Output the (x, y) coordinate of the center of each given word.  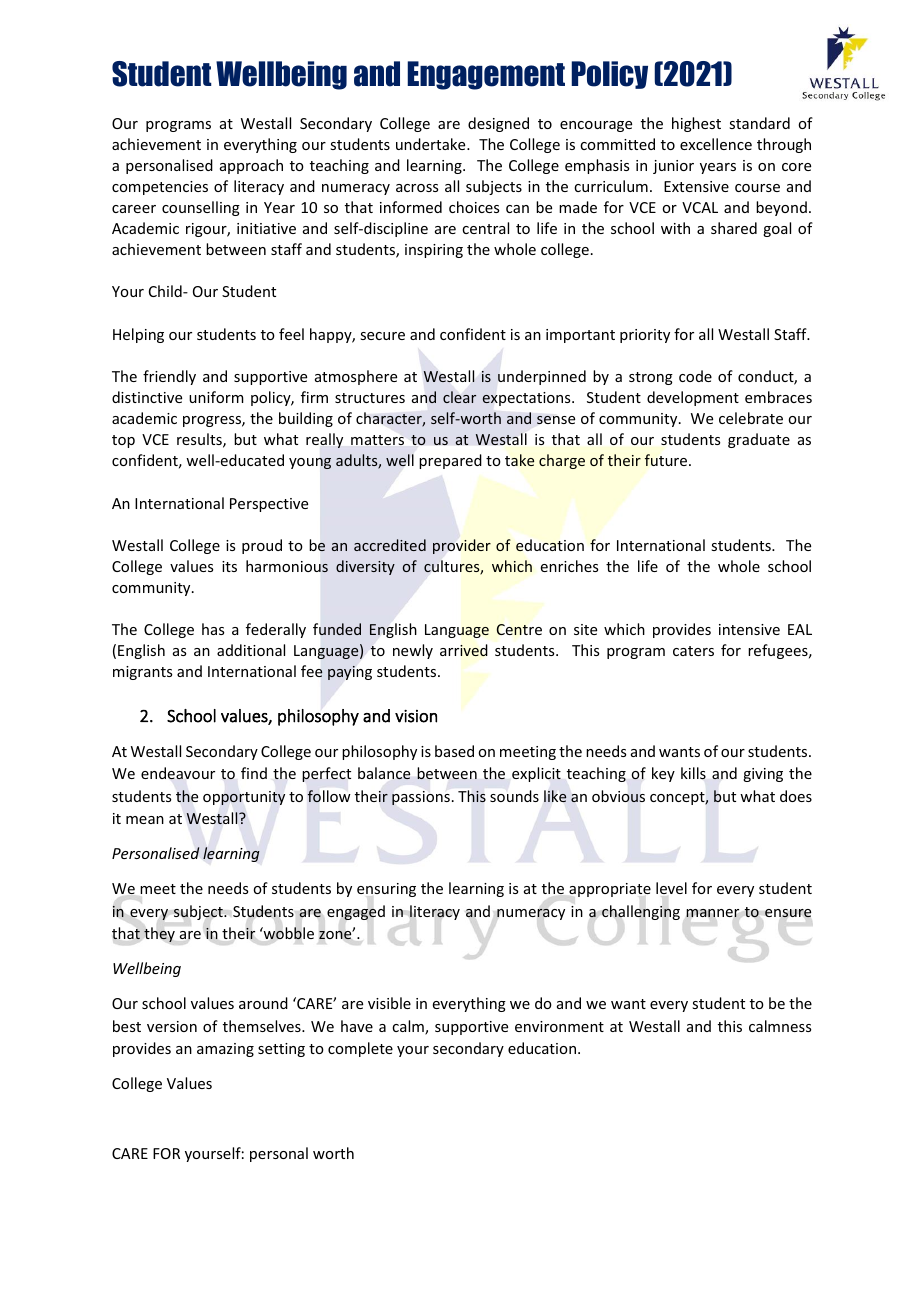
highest (696, 124)
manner (712, 913)
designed (498, 124)
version (172, 1026)
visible (389, 1003)
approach (251, 166)
